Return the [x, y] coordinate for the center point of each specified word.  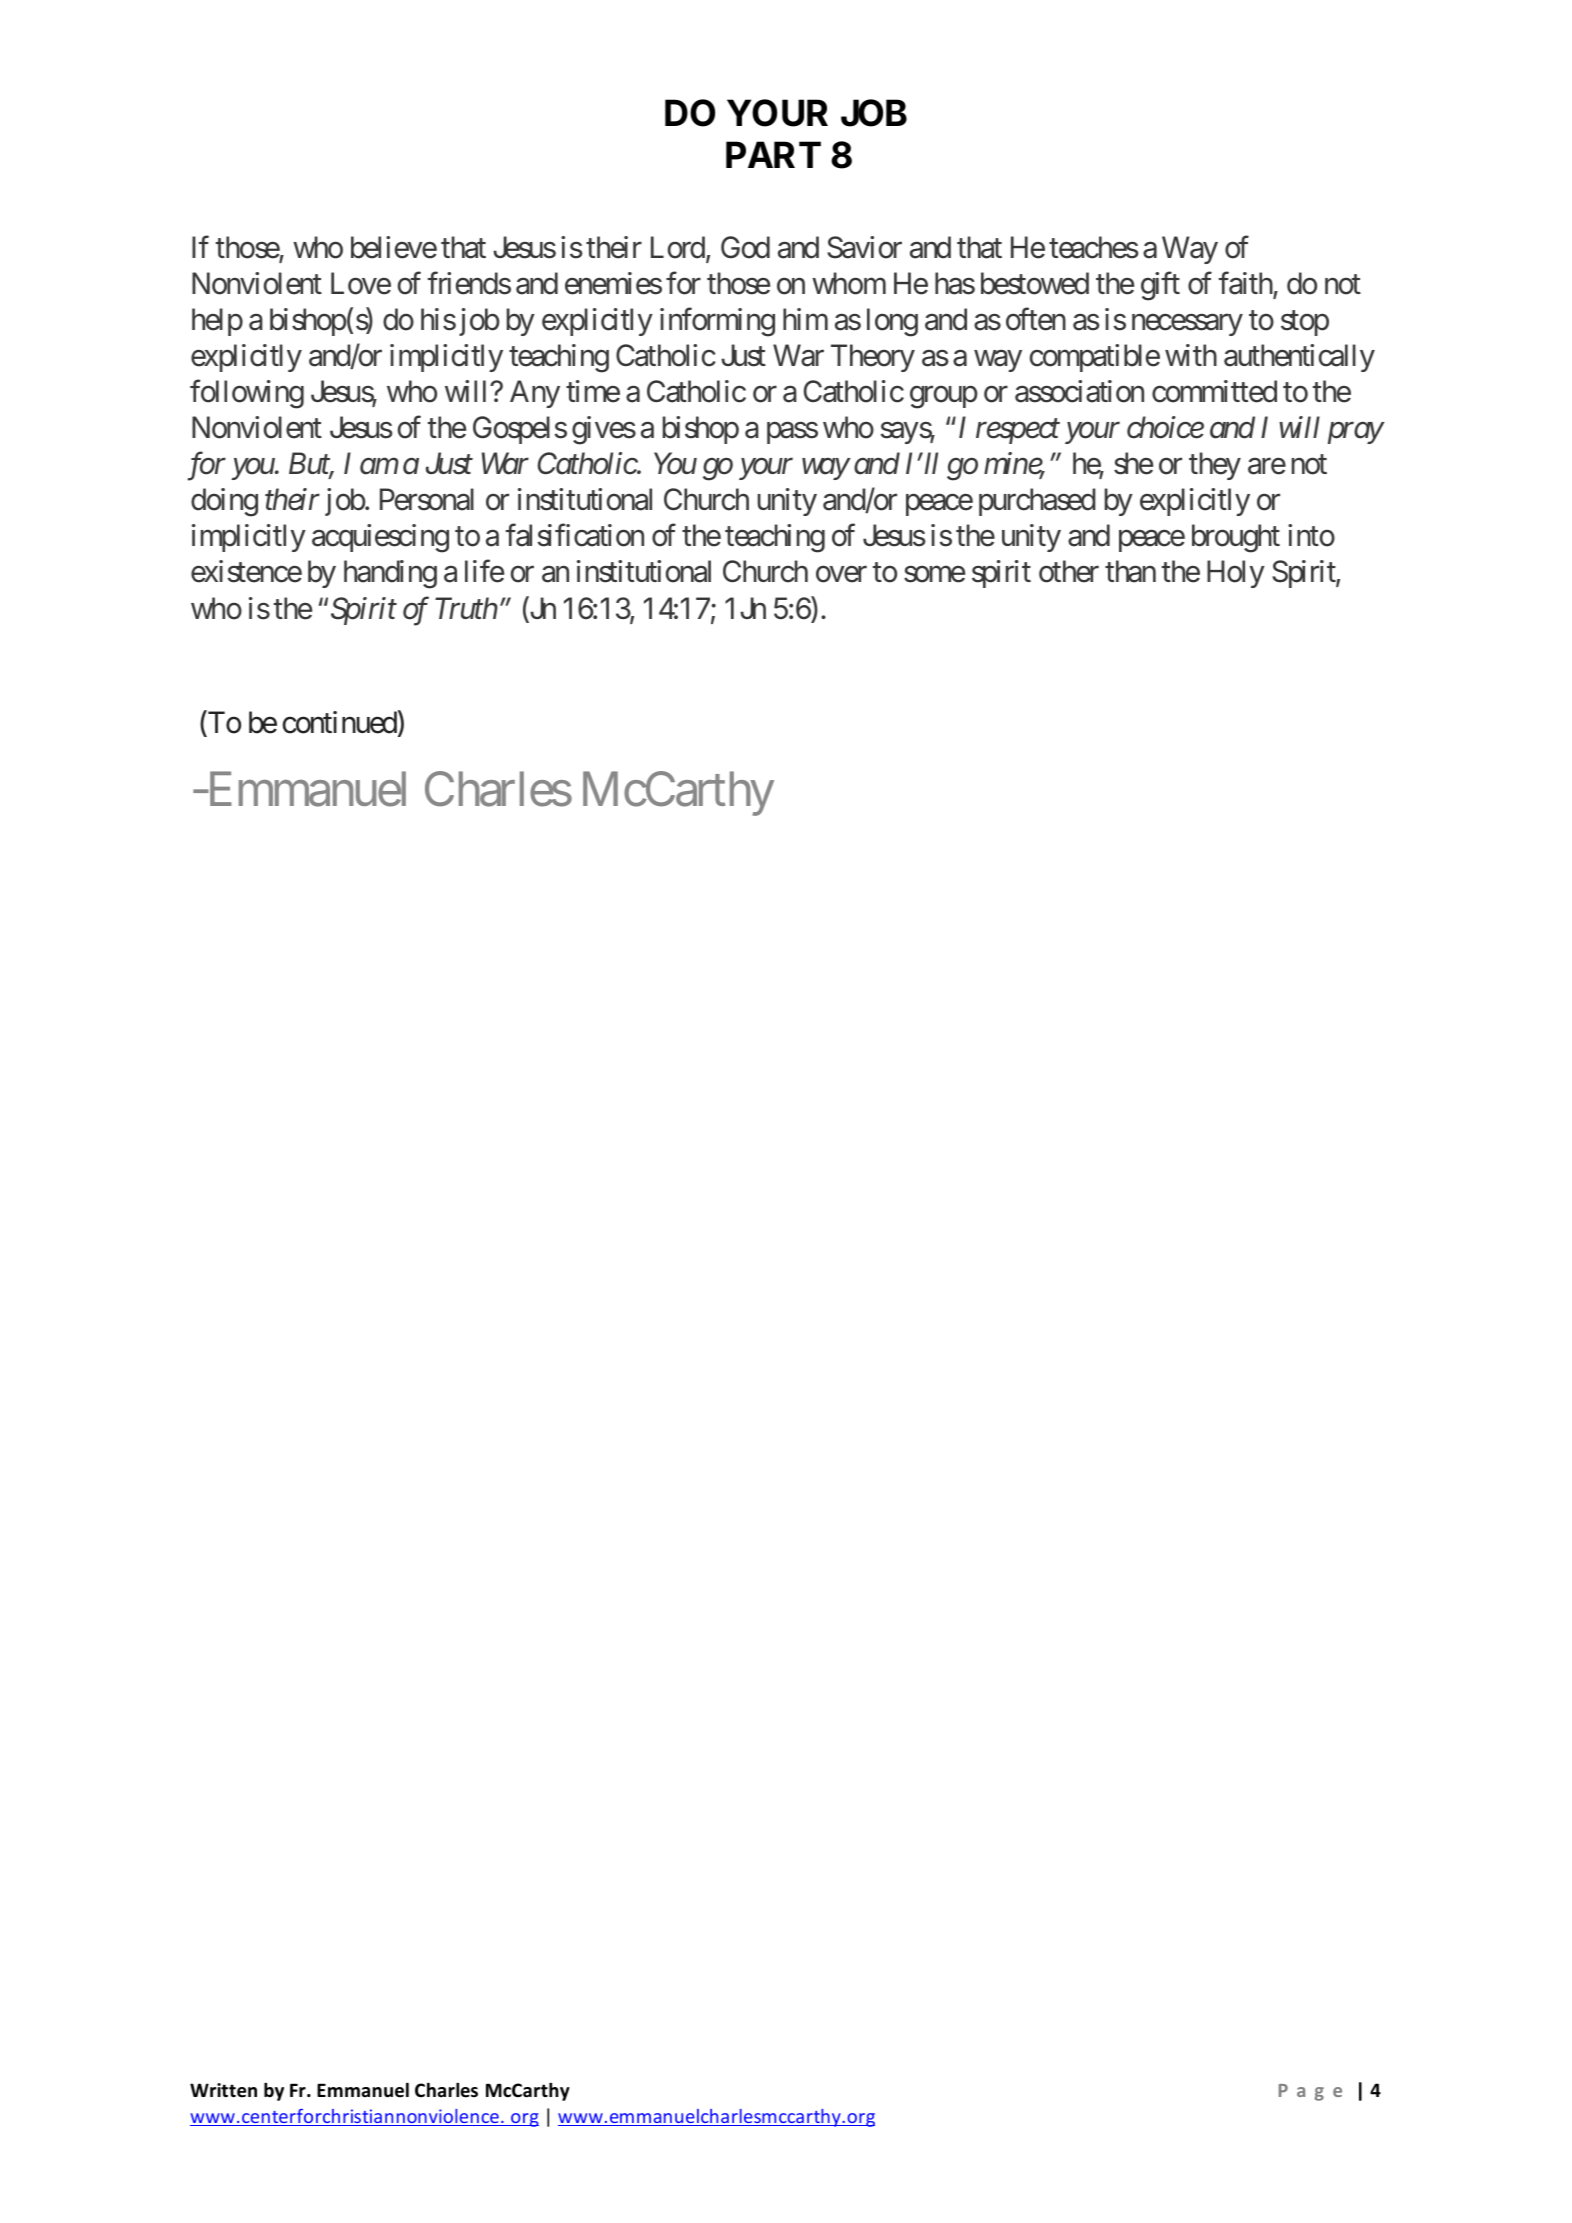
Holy [1236, 574]
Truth [466, 608]
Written [223, 2090]
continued [340, 722]
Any [535, 394]
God [745, 247]
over [841, 575]
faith [1246, 284]
